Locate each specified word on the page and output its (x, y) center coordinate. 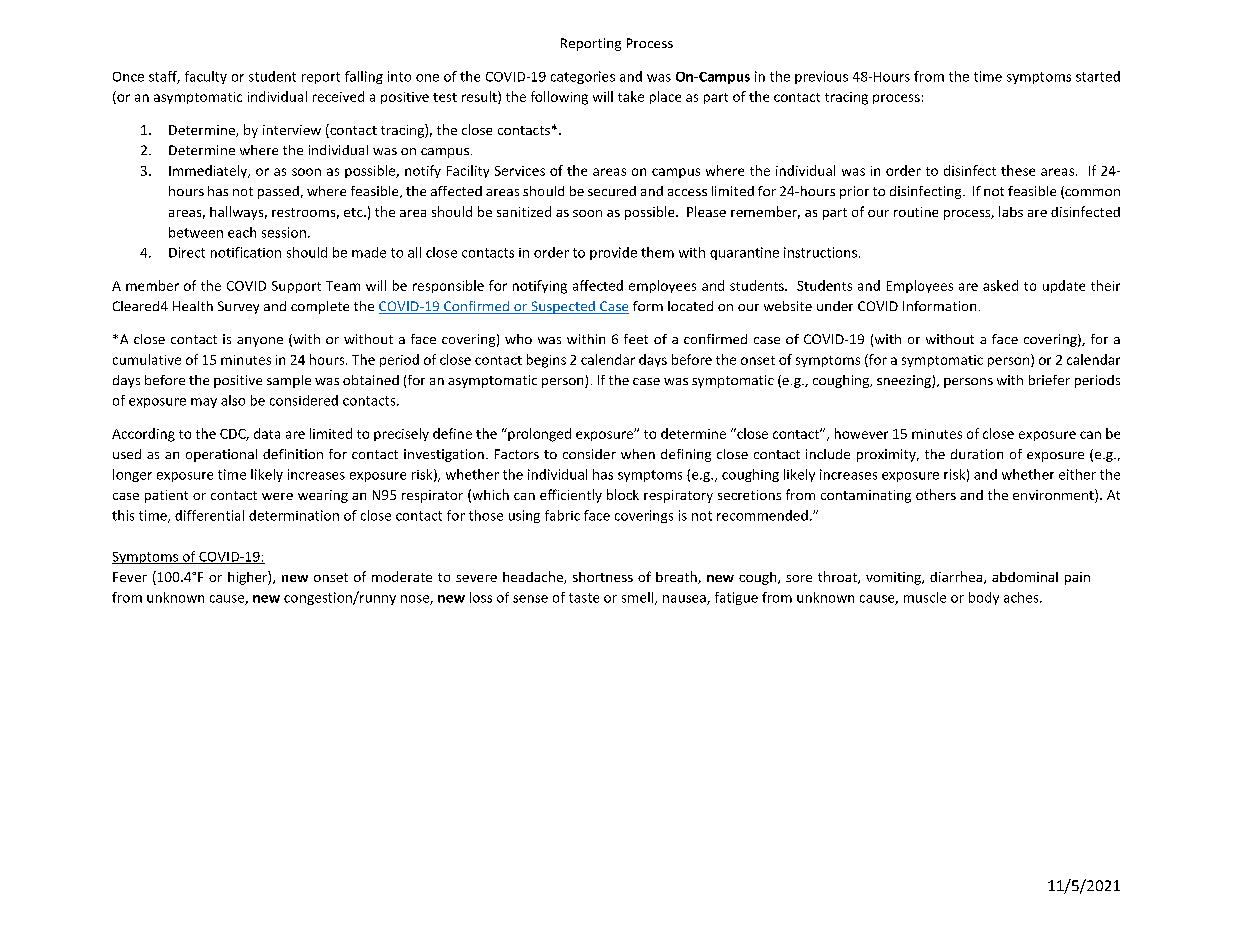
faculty (206, 77)
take (631, 96)
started (1098, 76)
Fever (130, 577)
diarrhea (956, 576)
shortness (603, 577)
